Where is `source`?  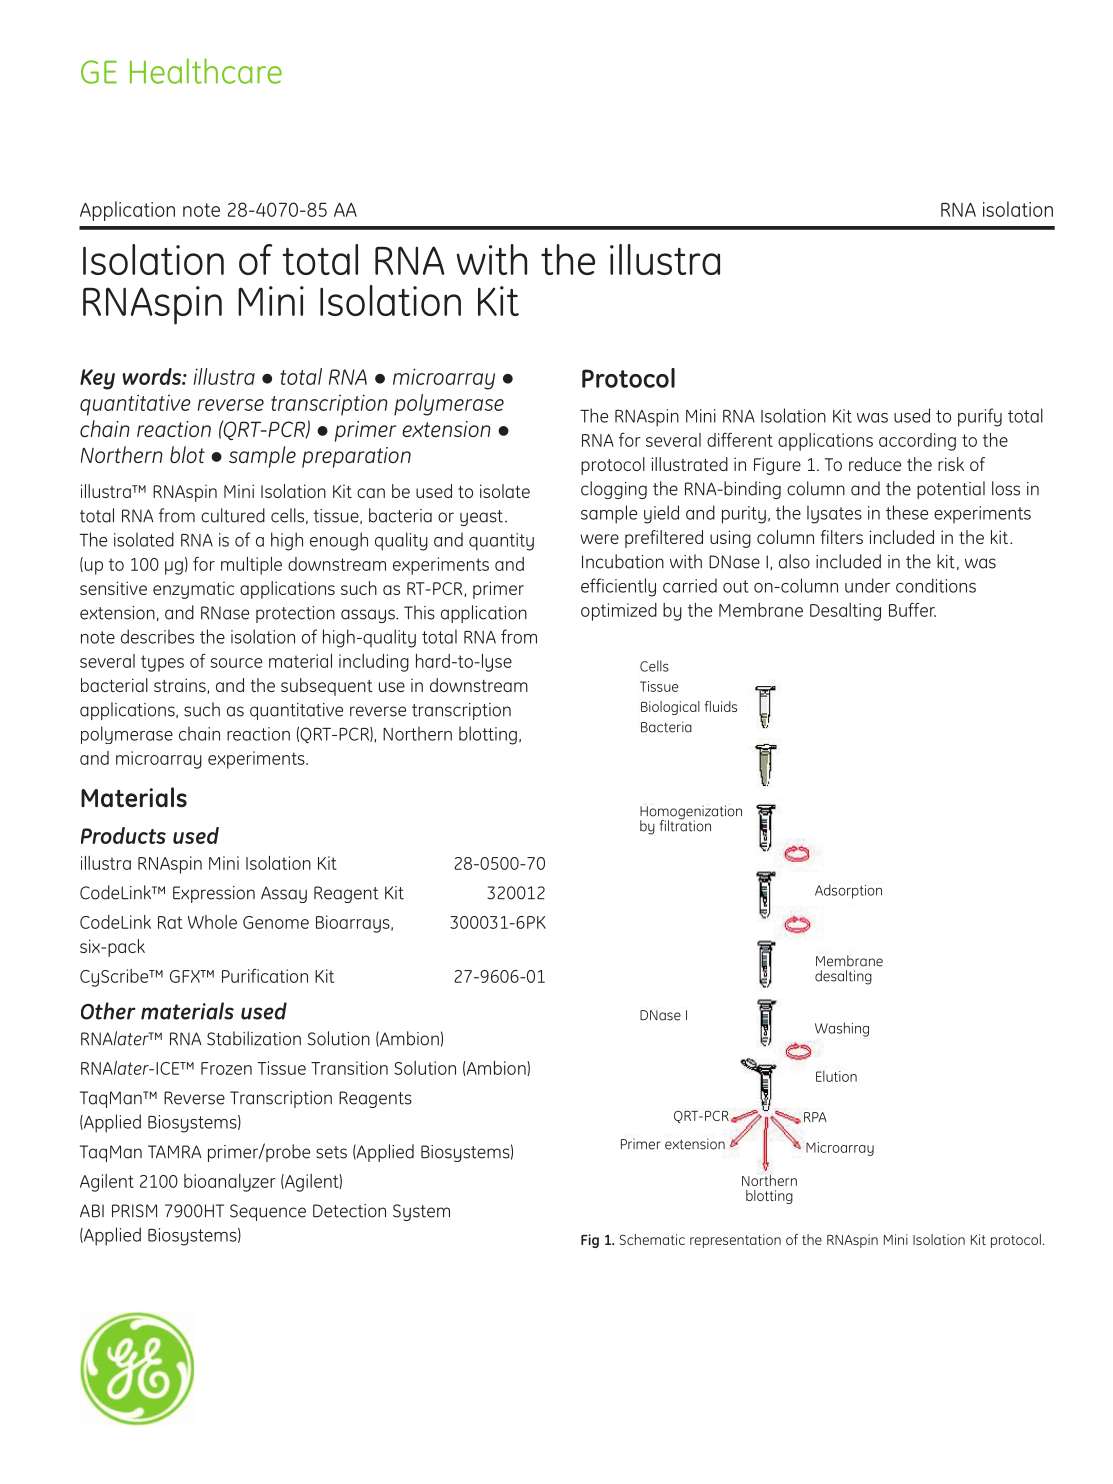
source is located at coordinates (236, 663).
